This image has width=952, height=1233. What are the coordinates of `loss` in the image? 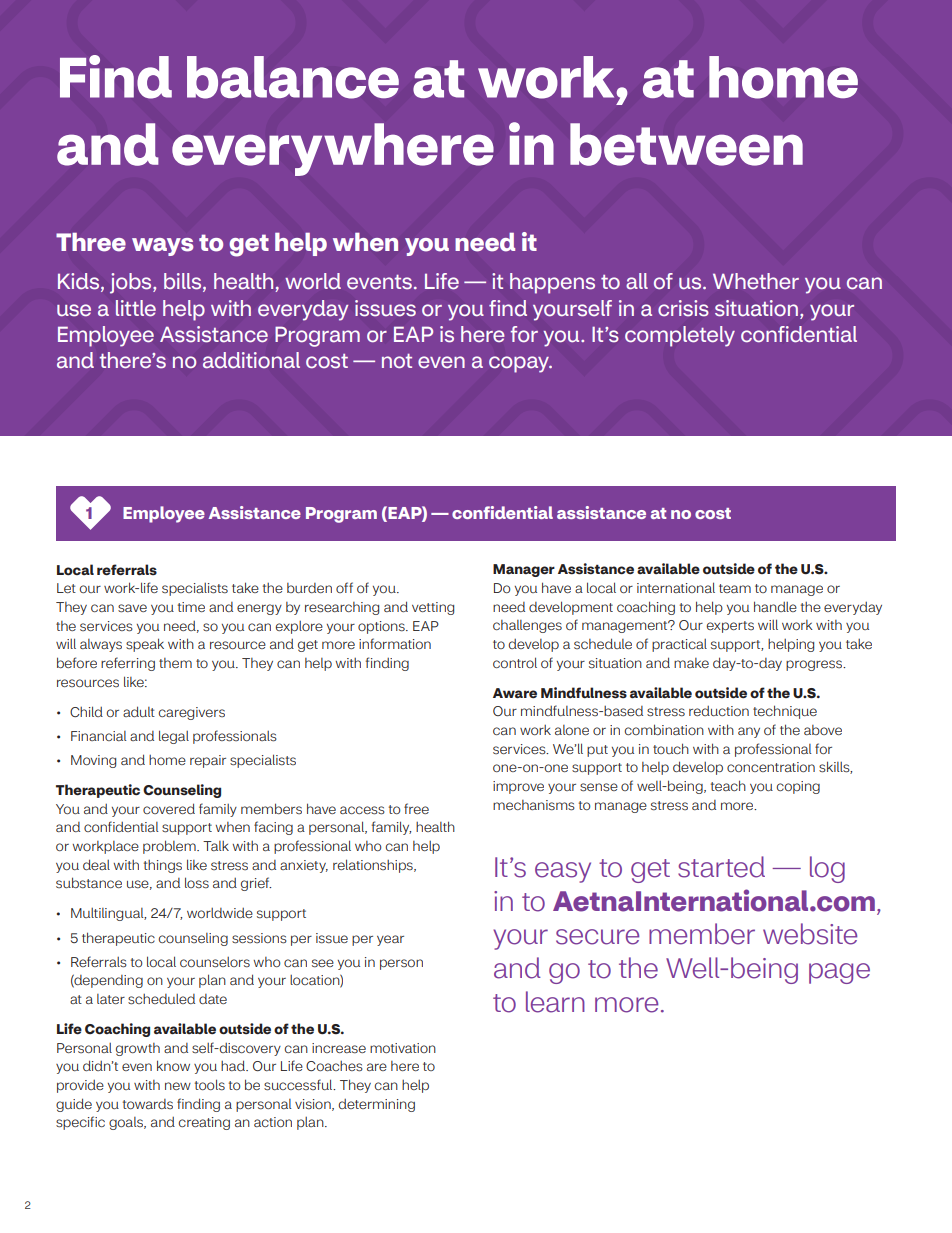 It's located at (197, 883).
